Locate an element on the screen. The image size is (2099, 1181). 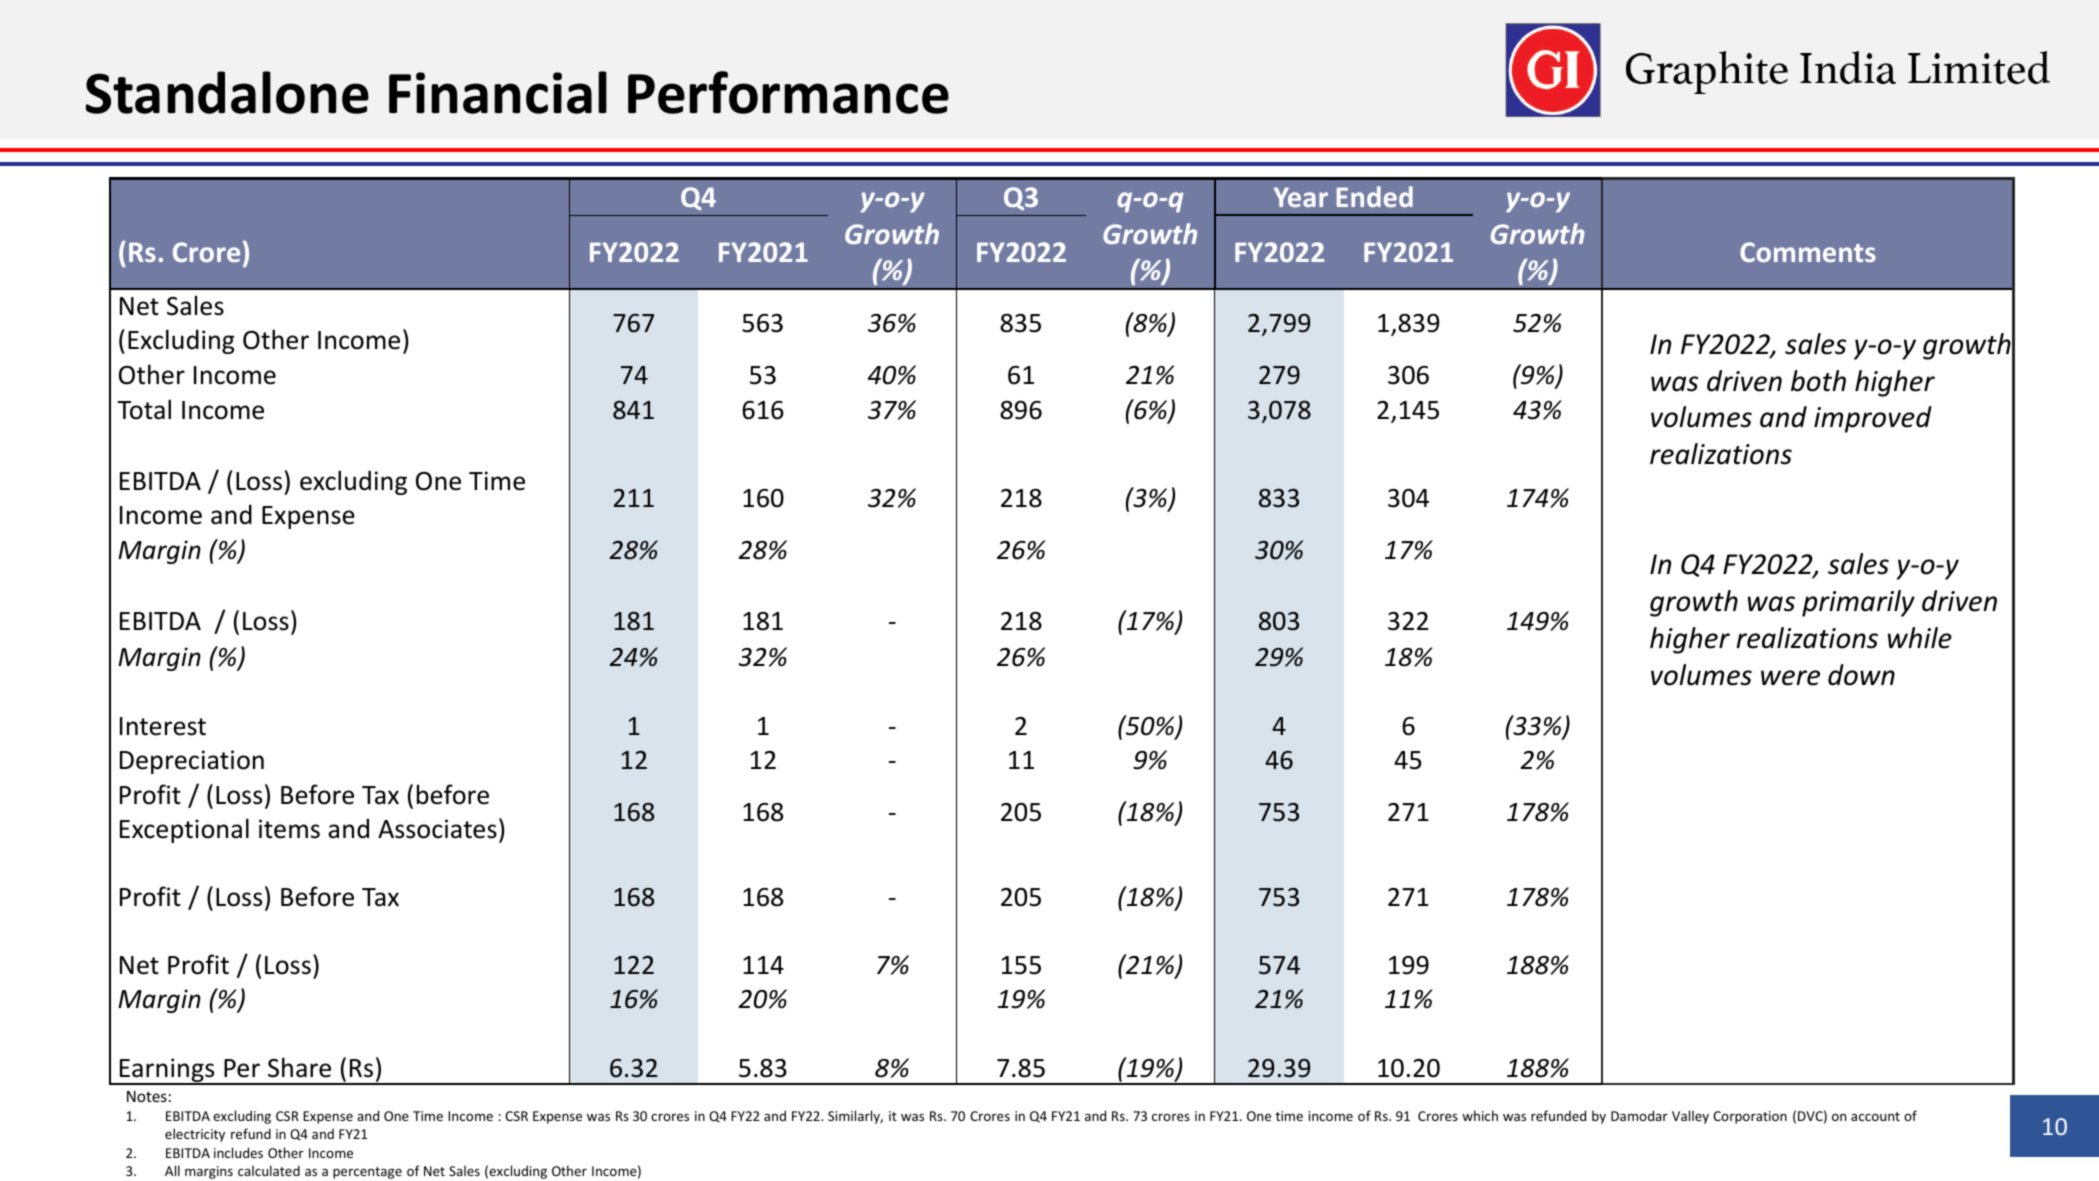
items is located at coordinates (289, 829).
